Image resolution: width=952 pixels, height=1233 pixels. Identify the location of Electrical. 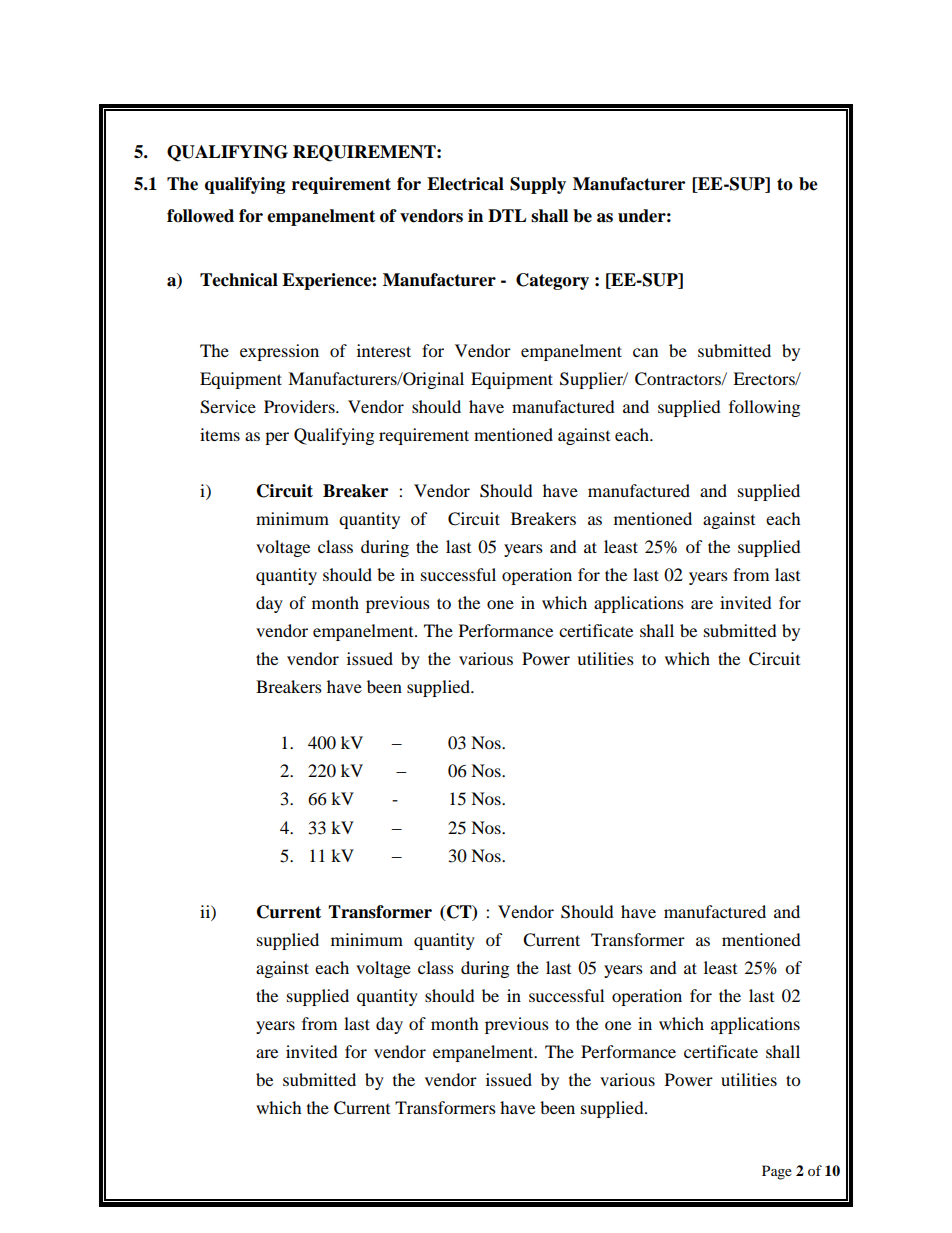
(465, 184).
